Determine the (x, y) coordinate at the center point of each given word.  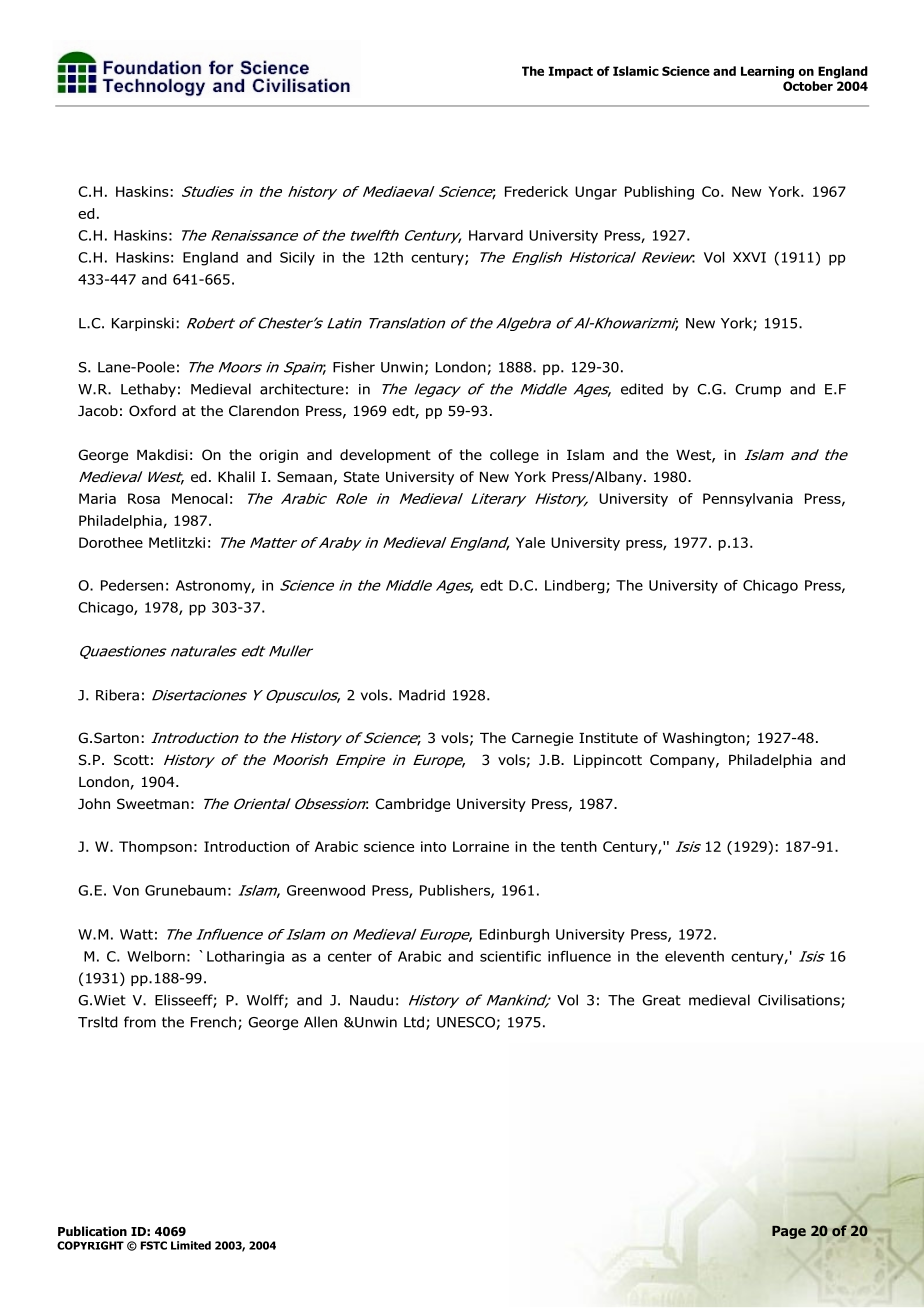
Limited (191, 1245)
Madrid (422, 695)
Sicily (297, 259)
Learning (767, 72)
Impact (571, 72)
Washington (705, 739)
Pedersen (132, 585)
